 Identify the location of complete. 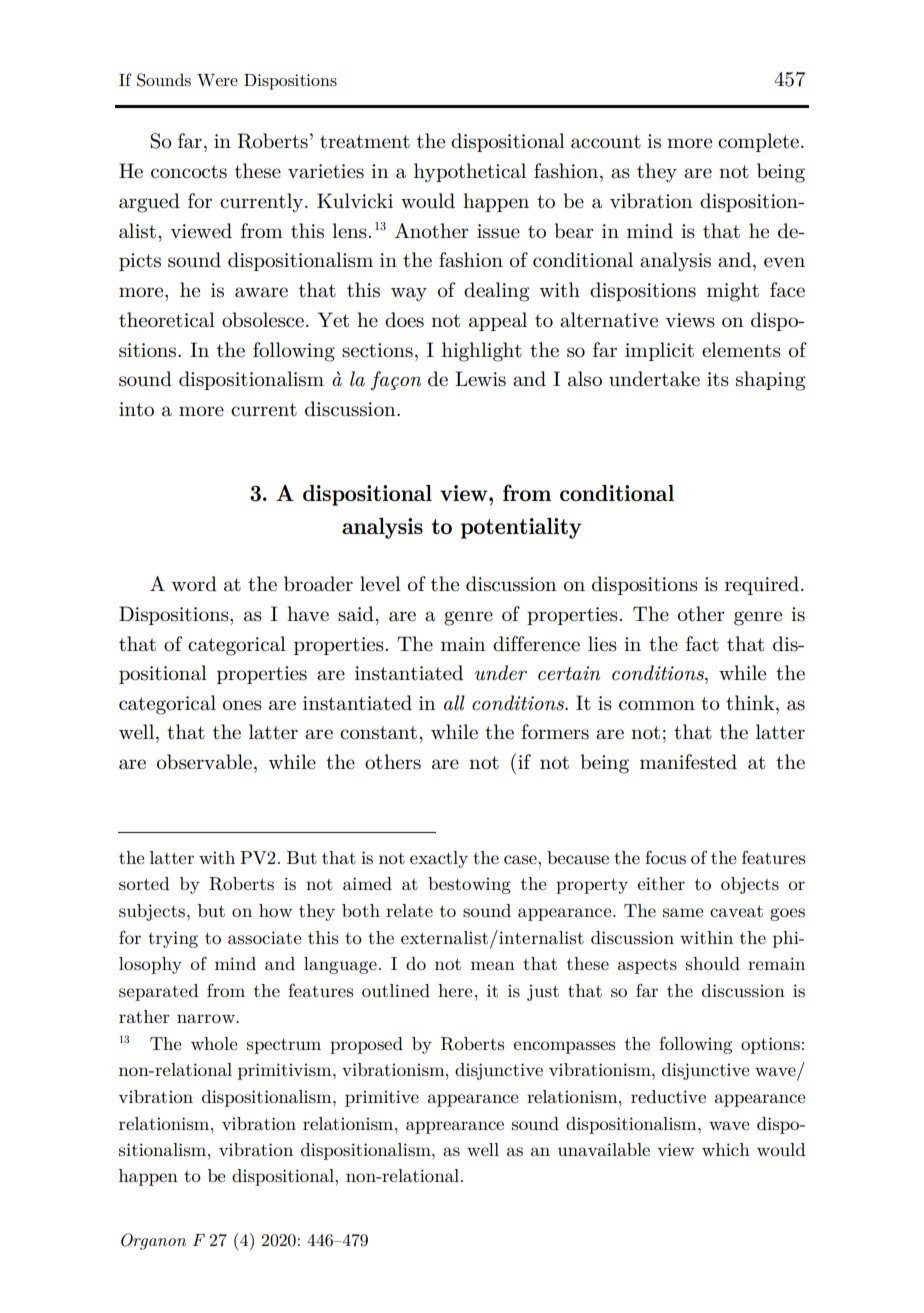
(758, 142).
